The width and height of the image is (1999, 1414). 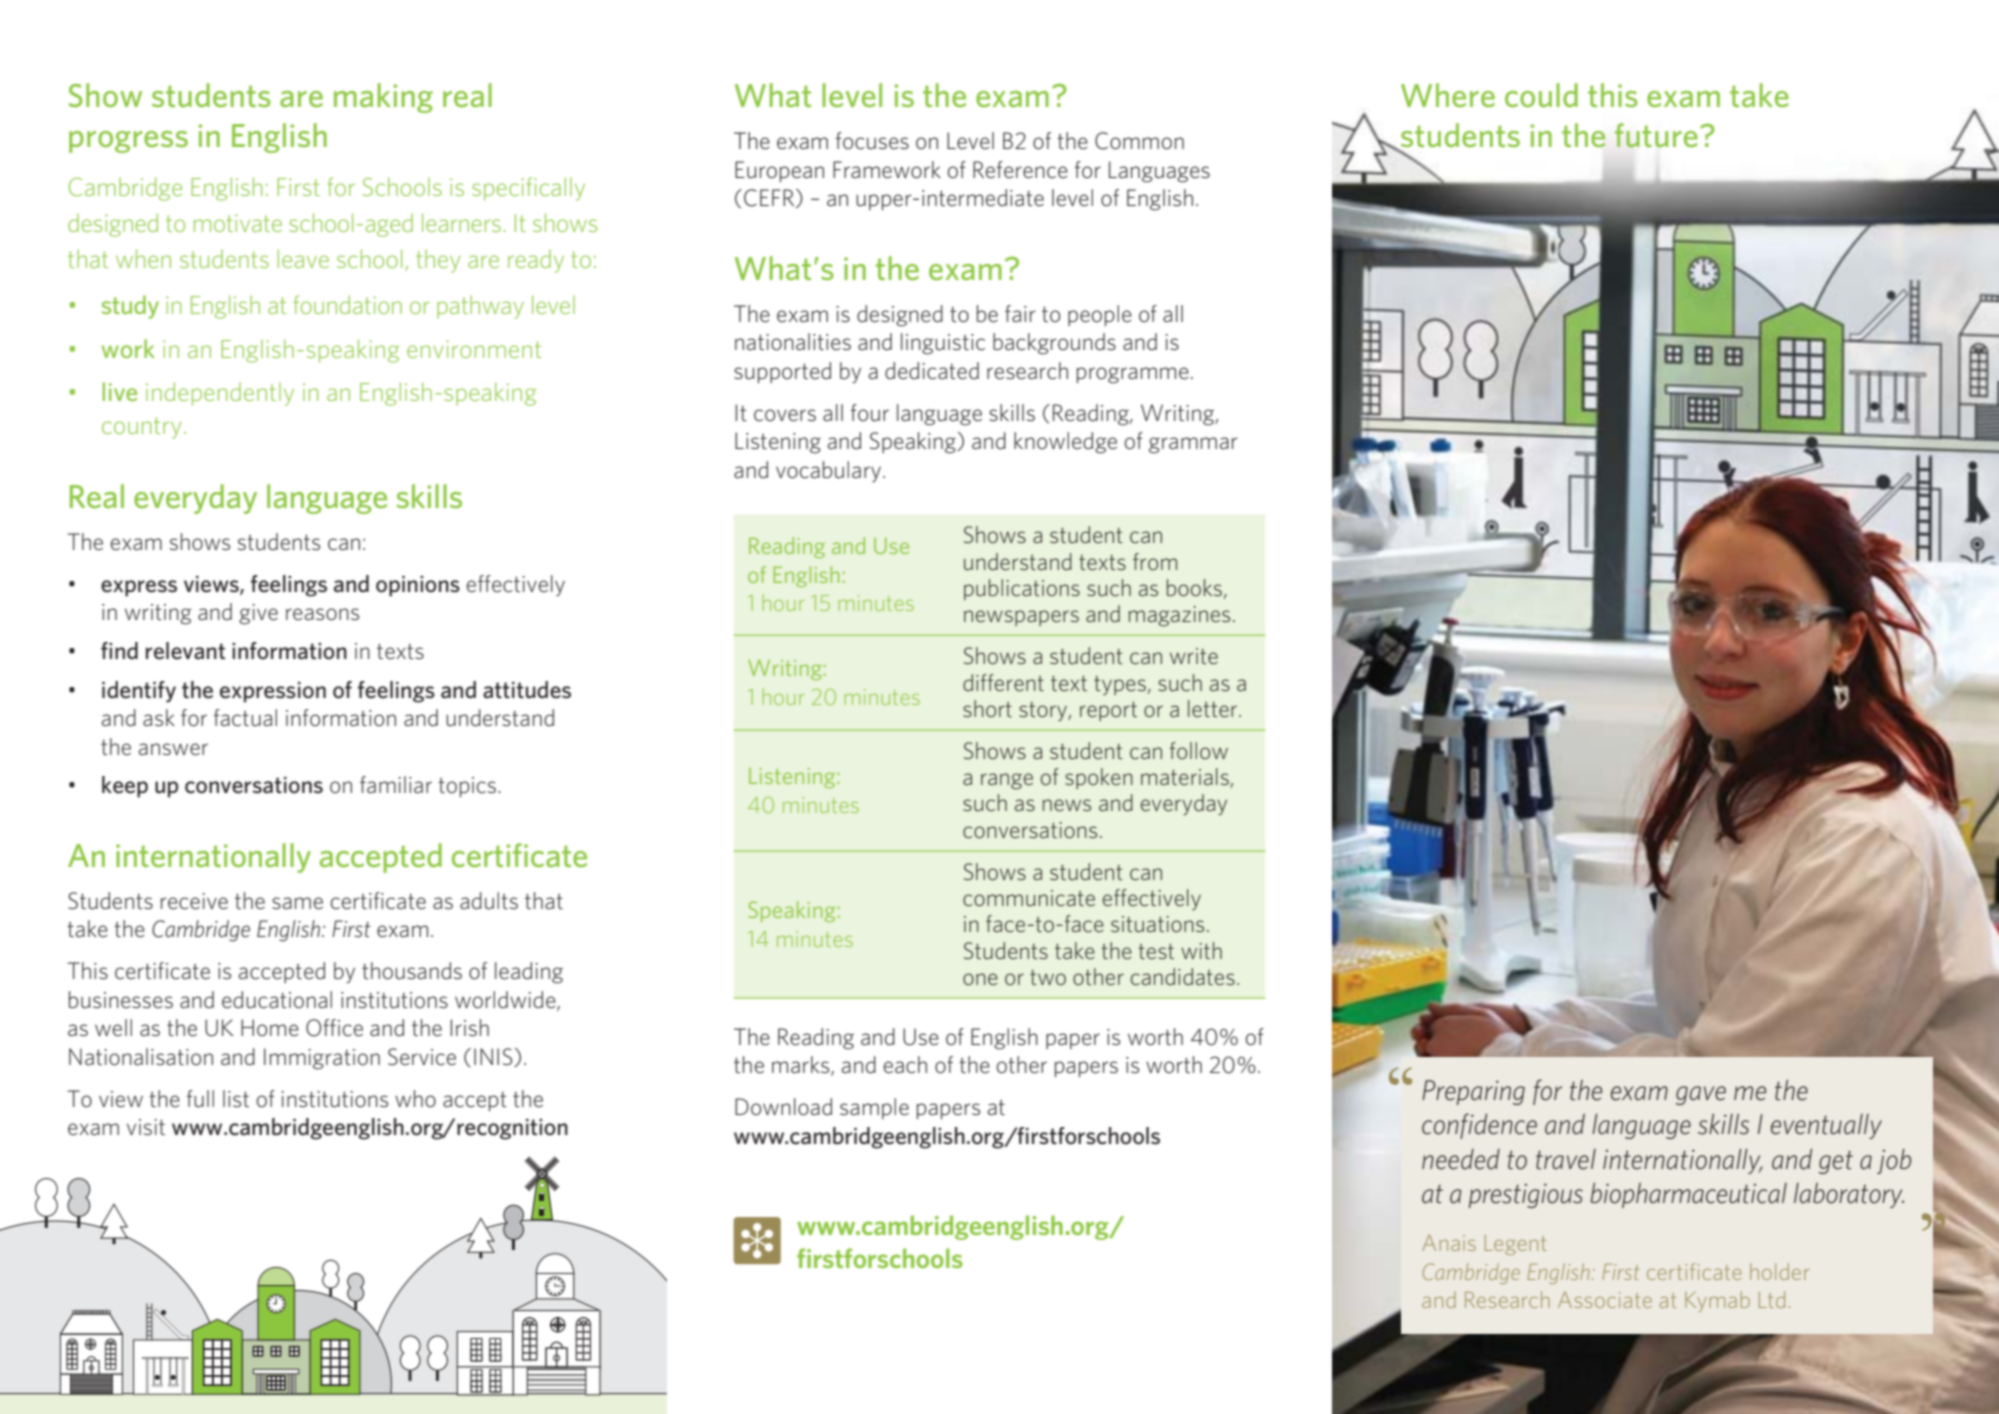 I want to click on short, so click(x=987, y=708).
